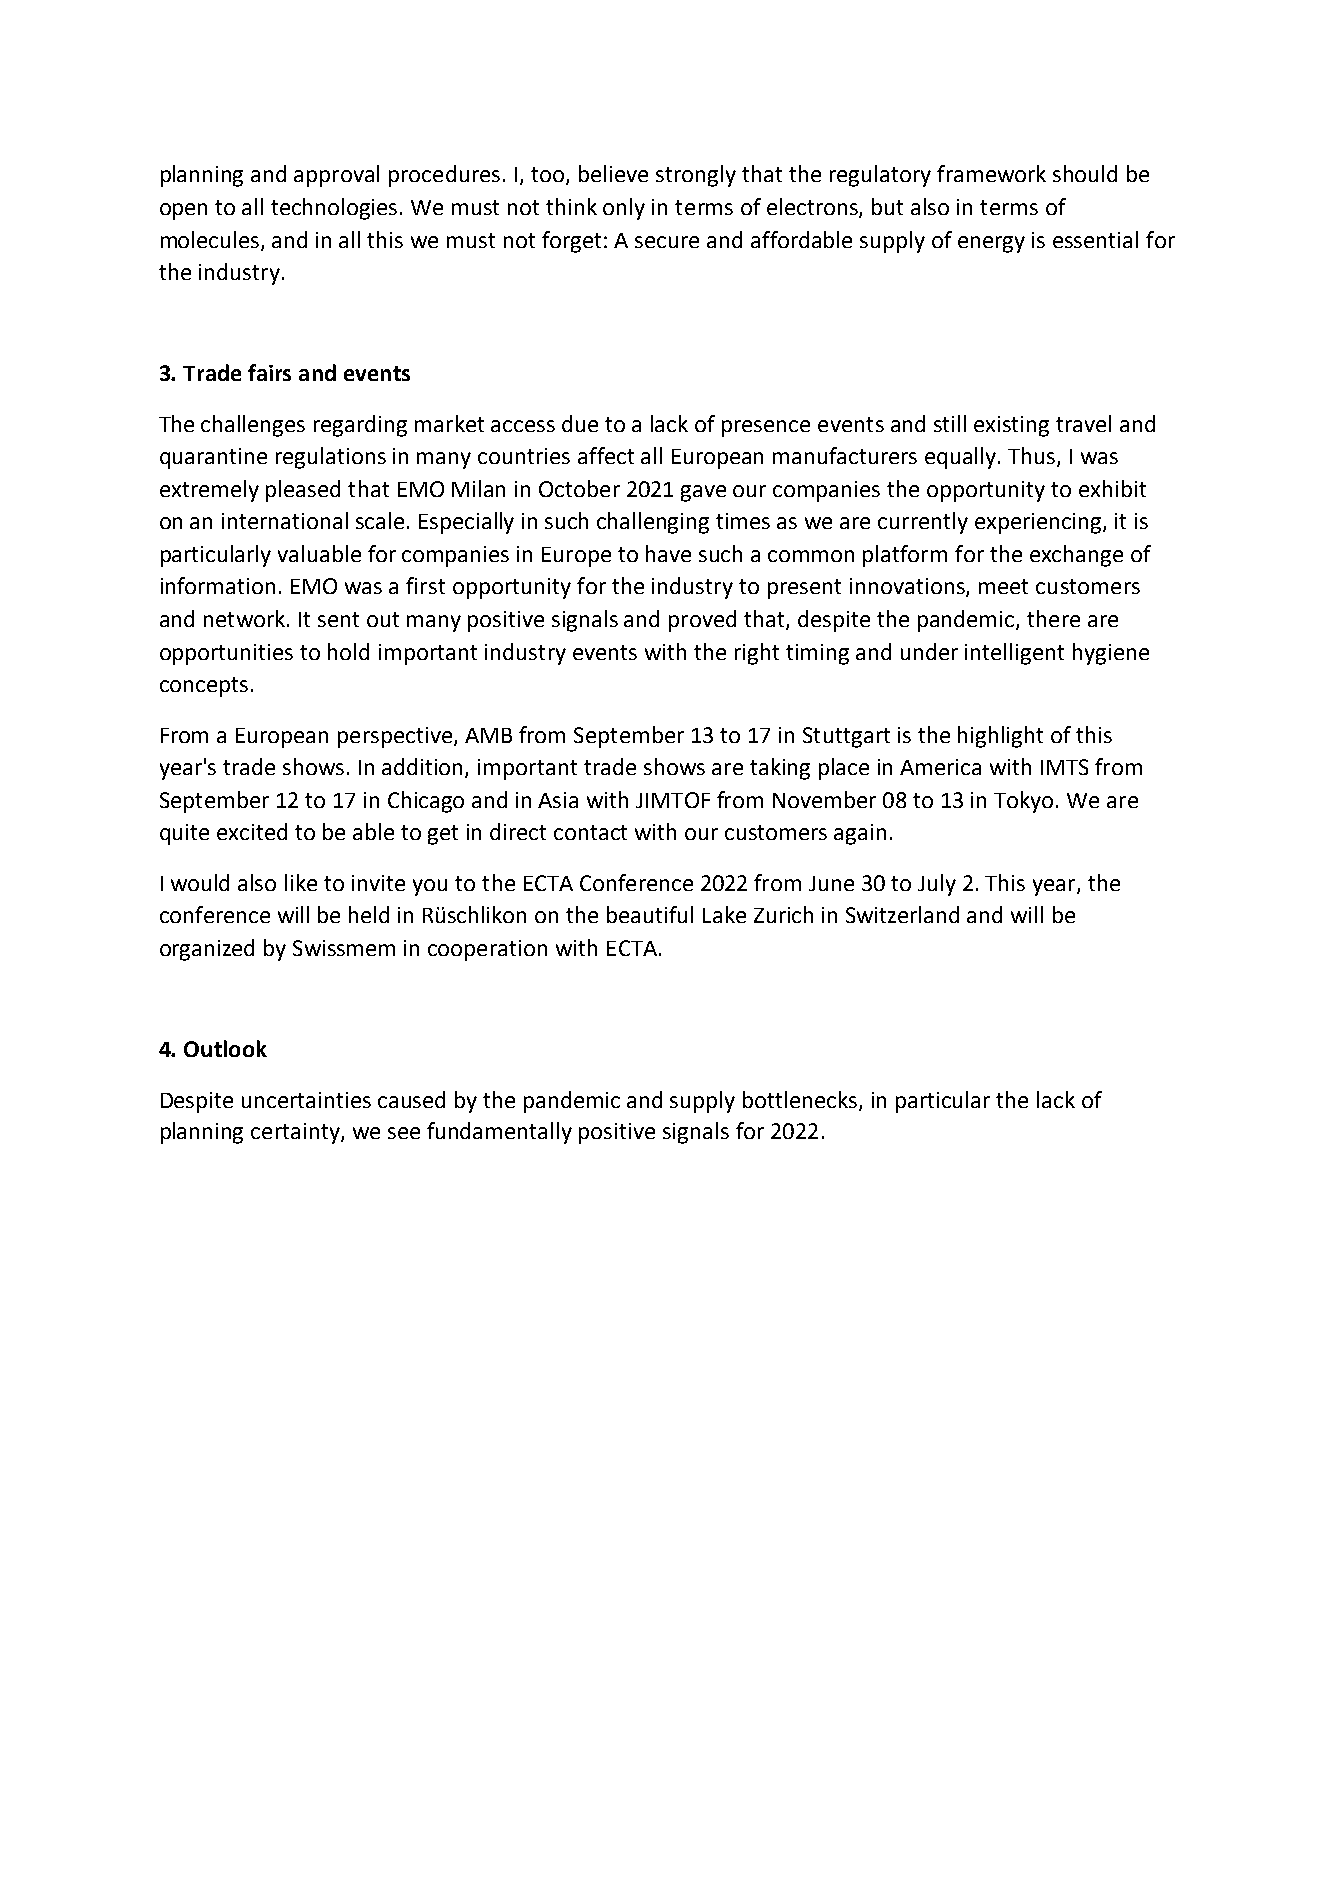 The image size is (1336, 1890). What do you see at coordinates (801, 1100) in the image?
I see `bottlenecks` at bounding box center [801, 1100].
